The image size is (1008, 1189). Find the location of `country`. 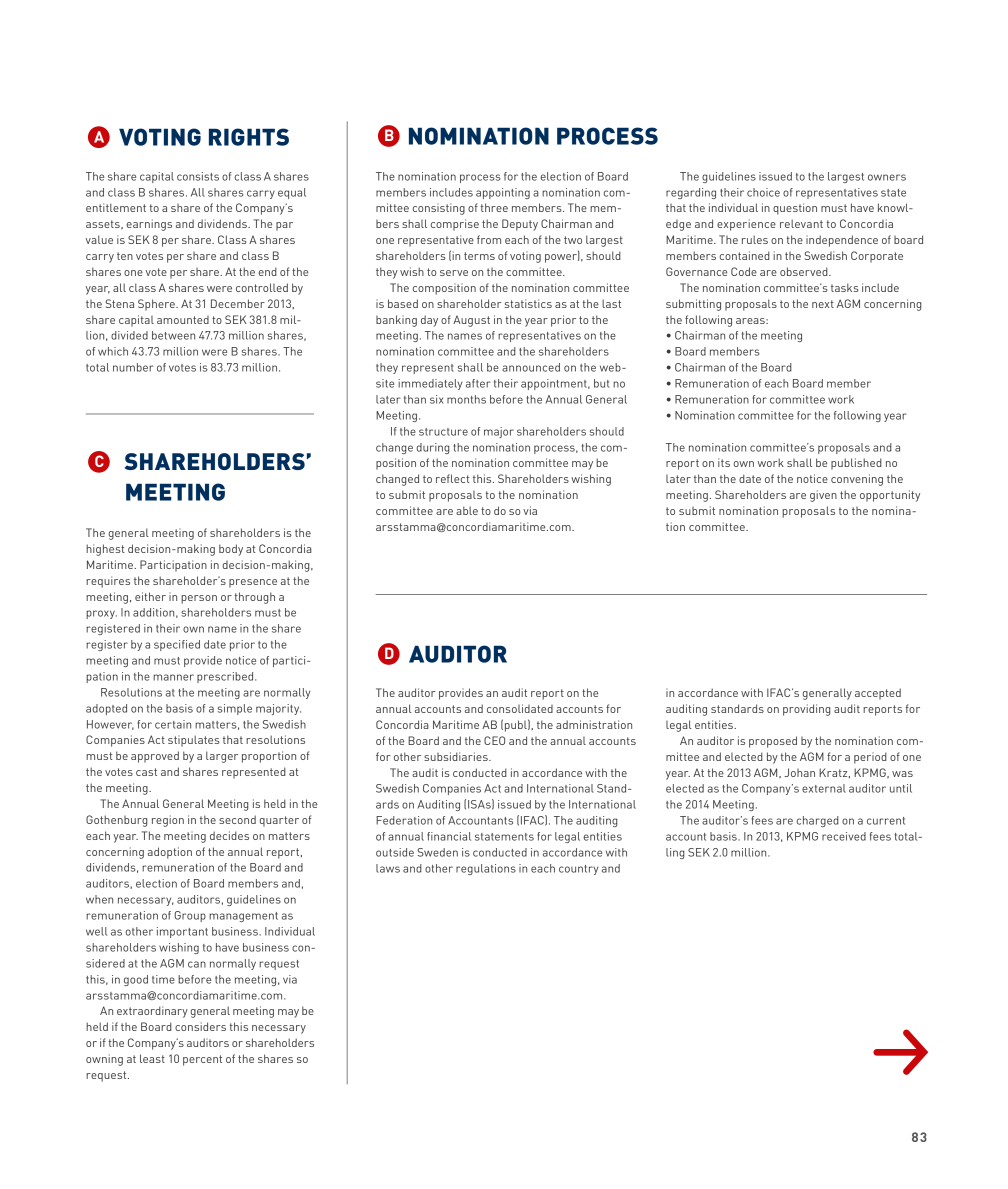

country is located at coordinates (578, 870).
